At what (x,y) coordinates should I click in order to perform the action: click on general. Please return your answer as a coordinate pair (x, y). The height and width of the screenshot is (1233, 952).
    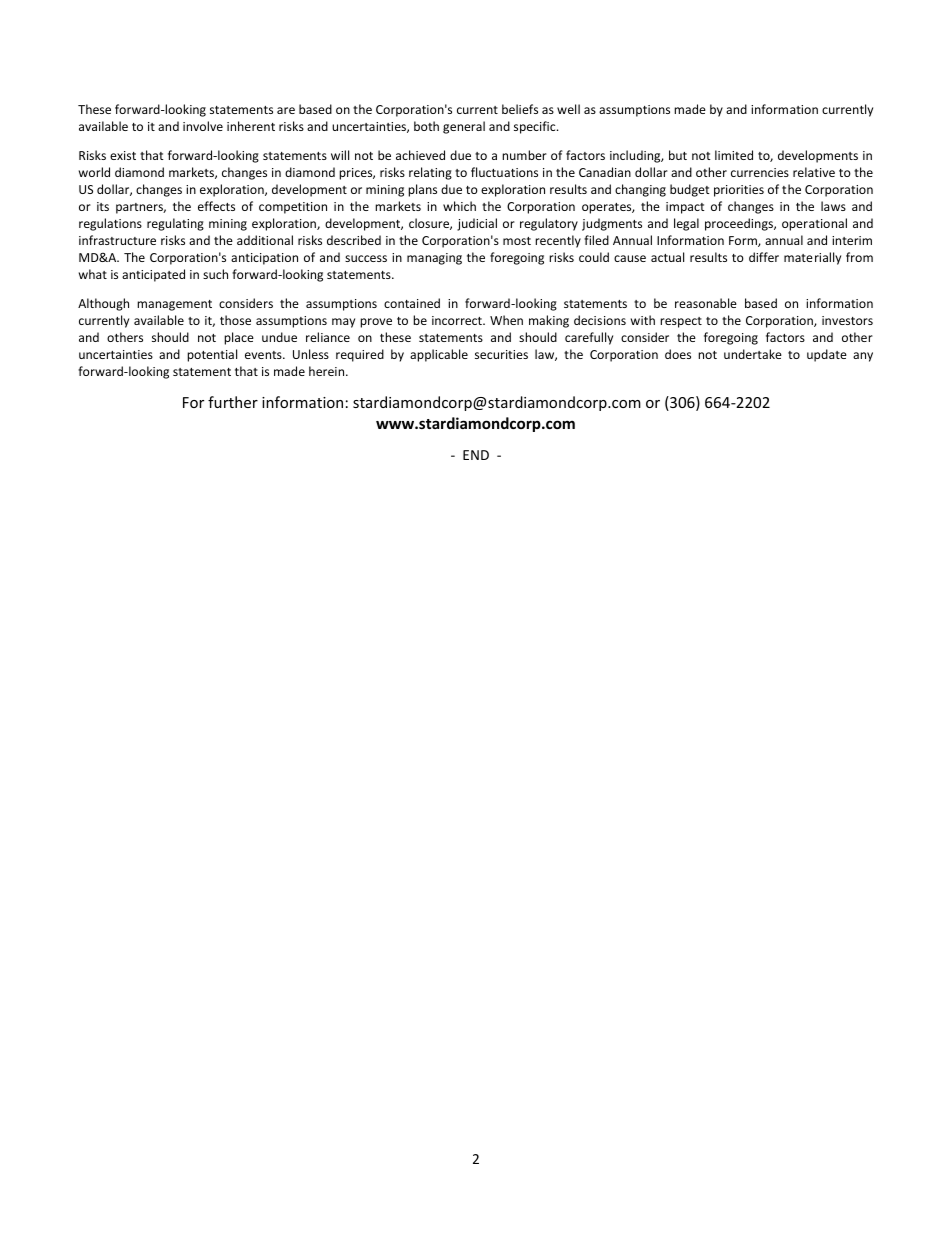
    Looking at the image, I should click on (464, 127).
